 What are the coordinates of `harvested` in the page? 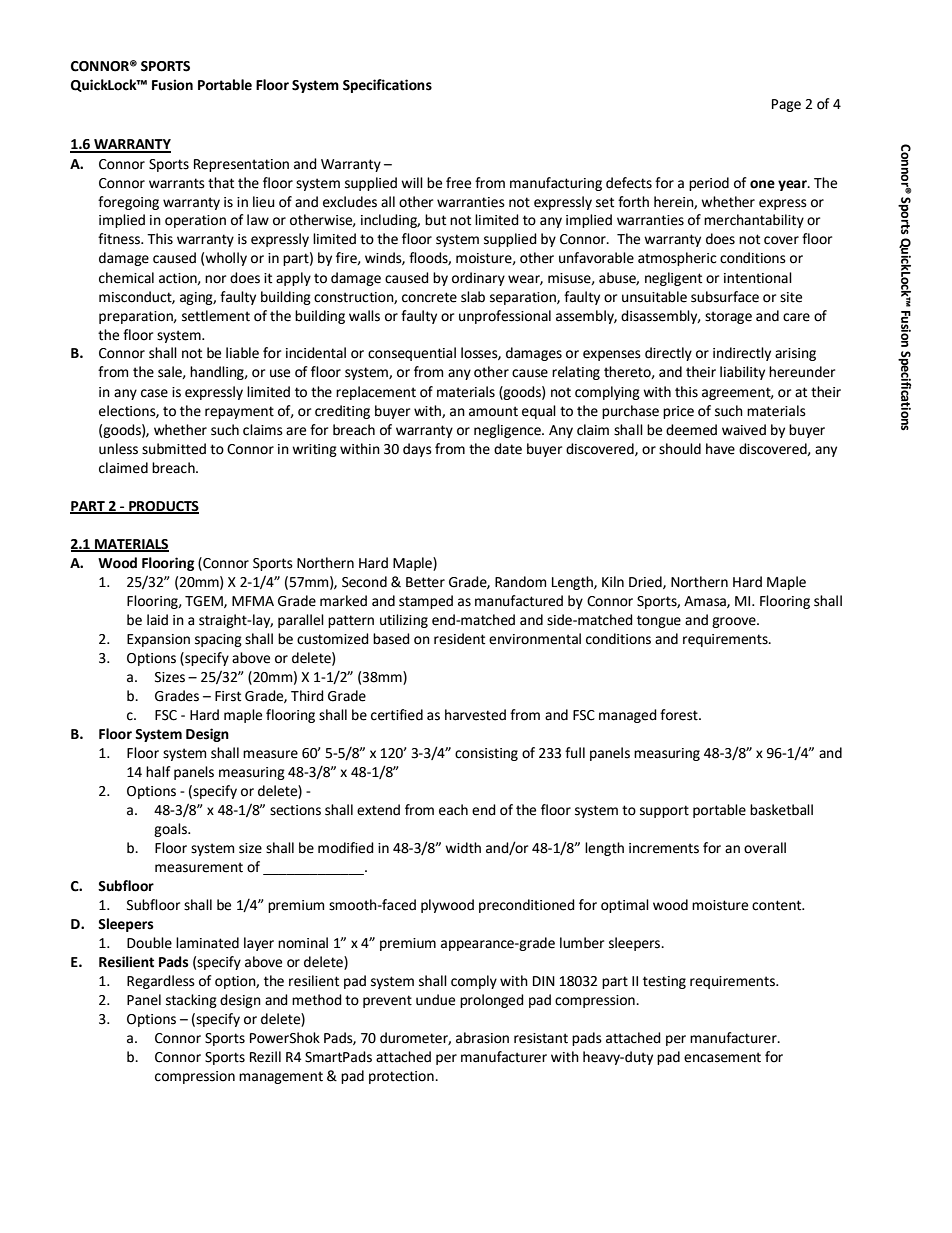 It's located at (475, 715).
